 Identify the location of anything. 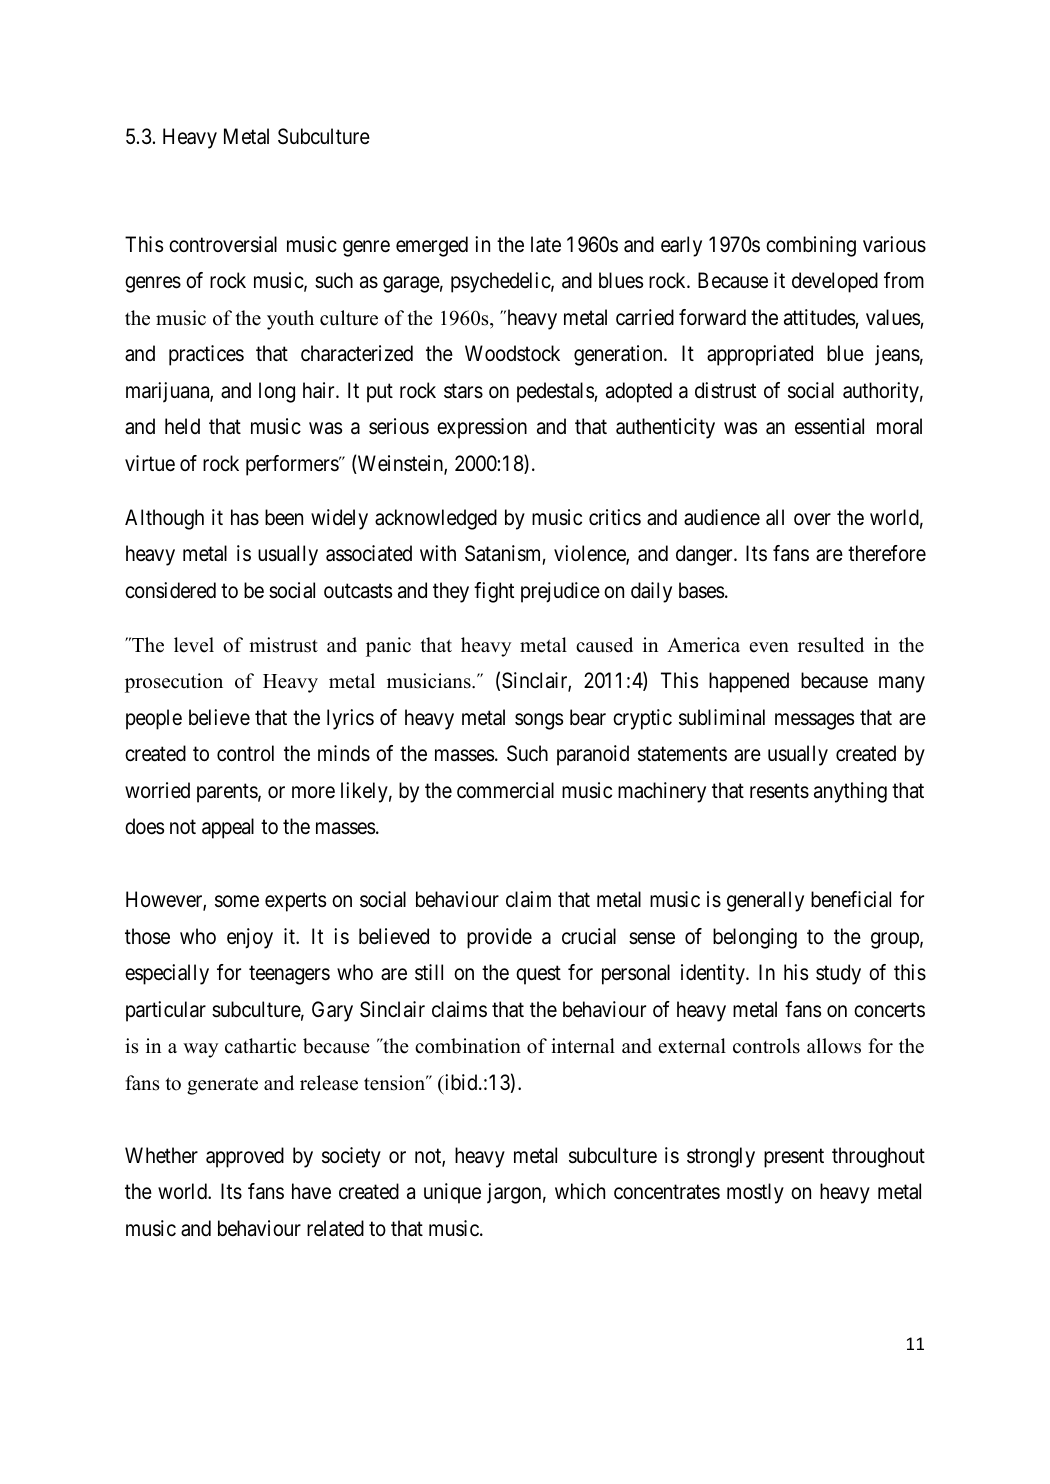
(850, 792).
